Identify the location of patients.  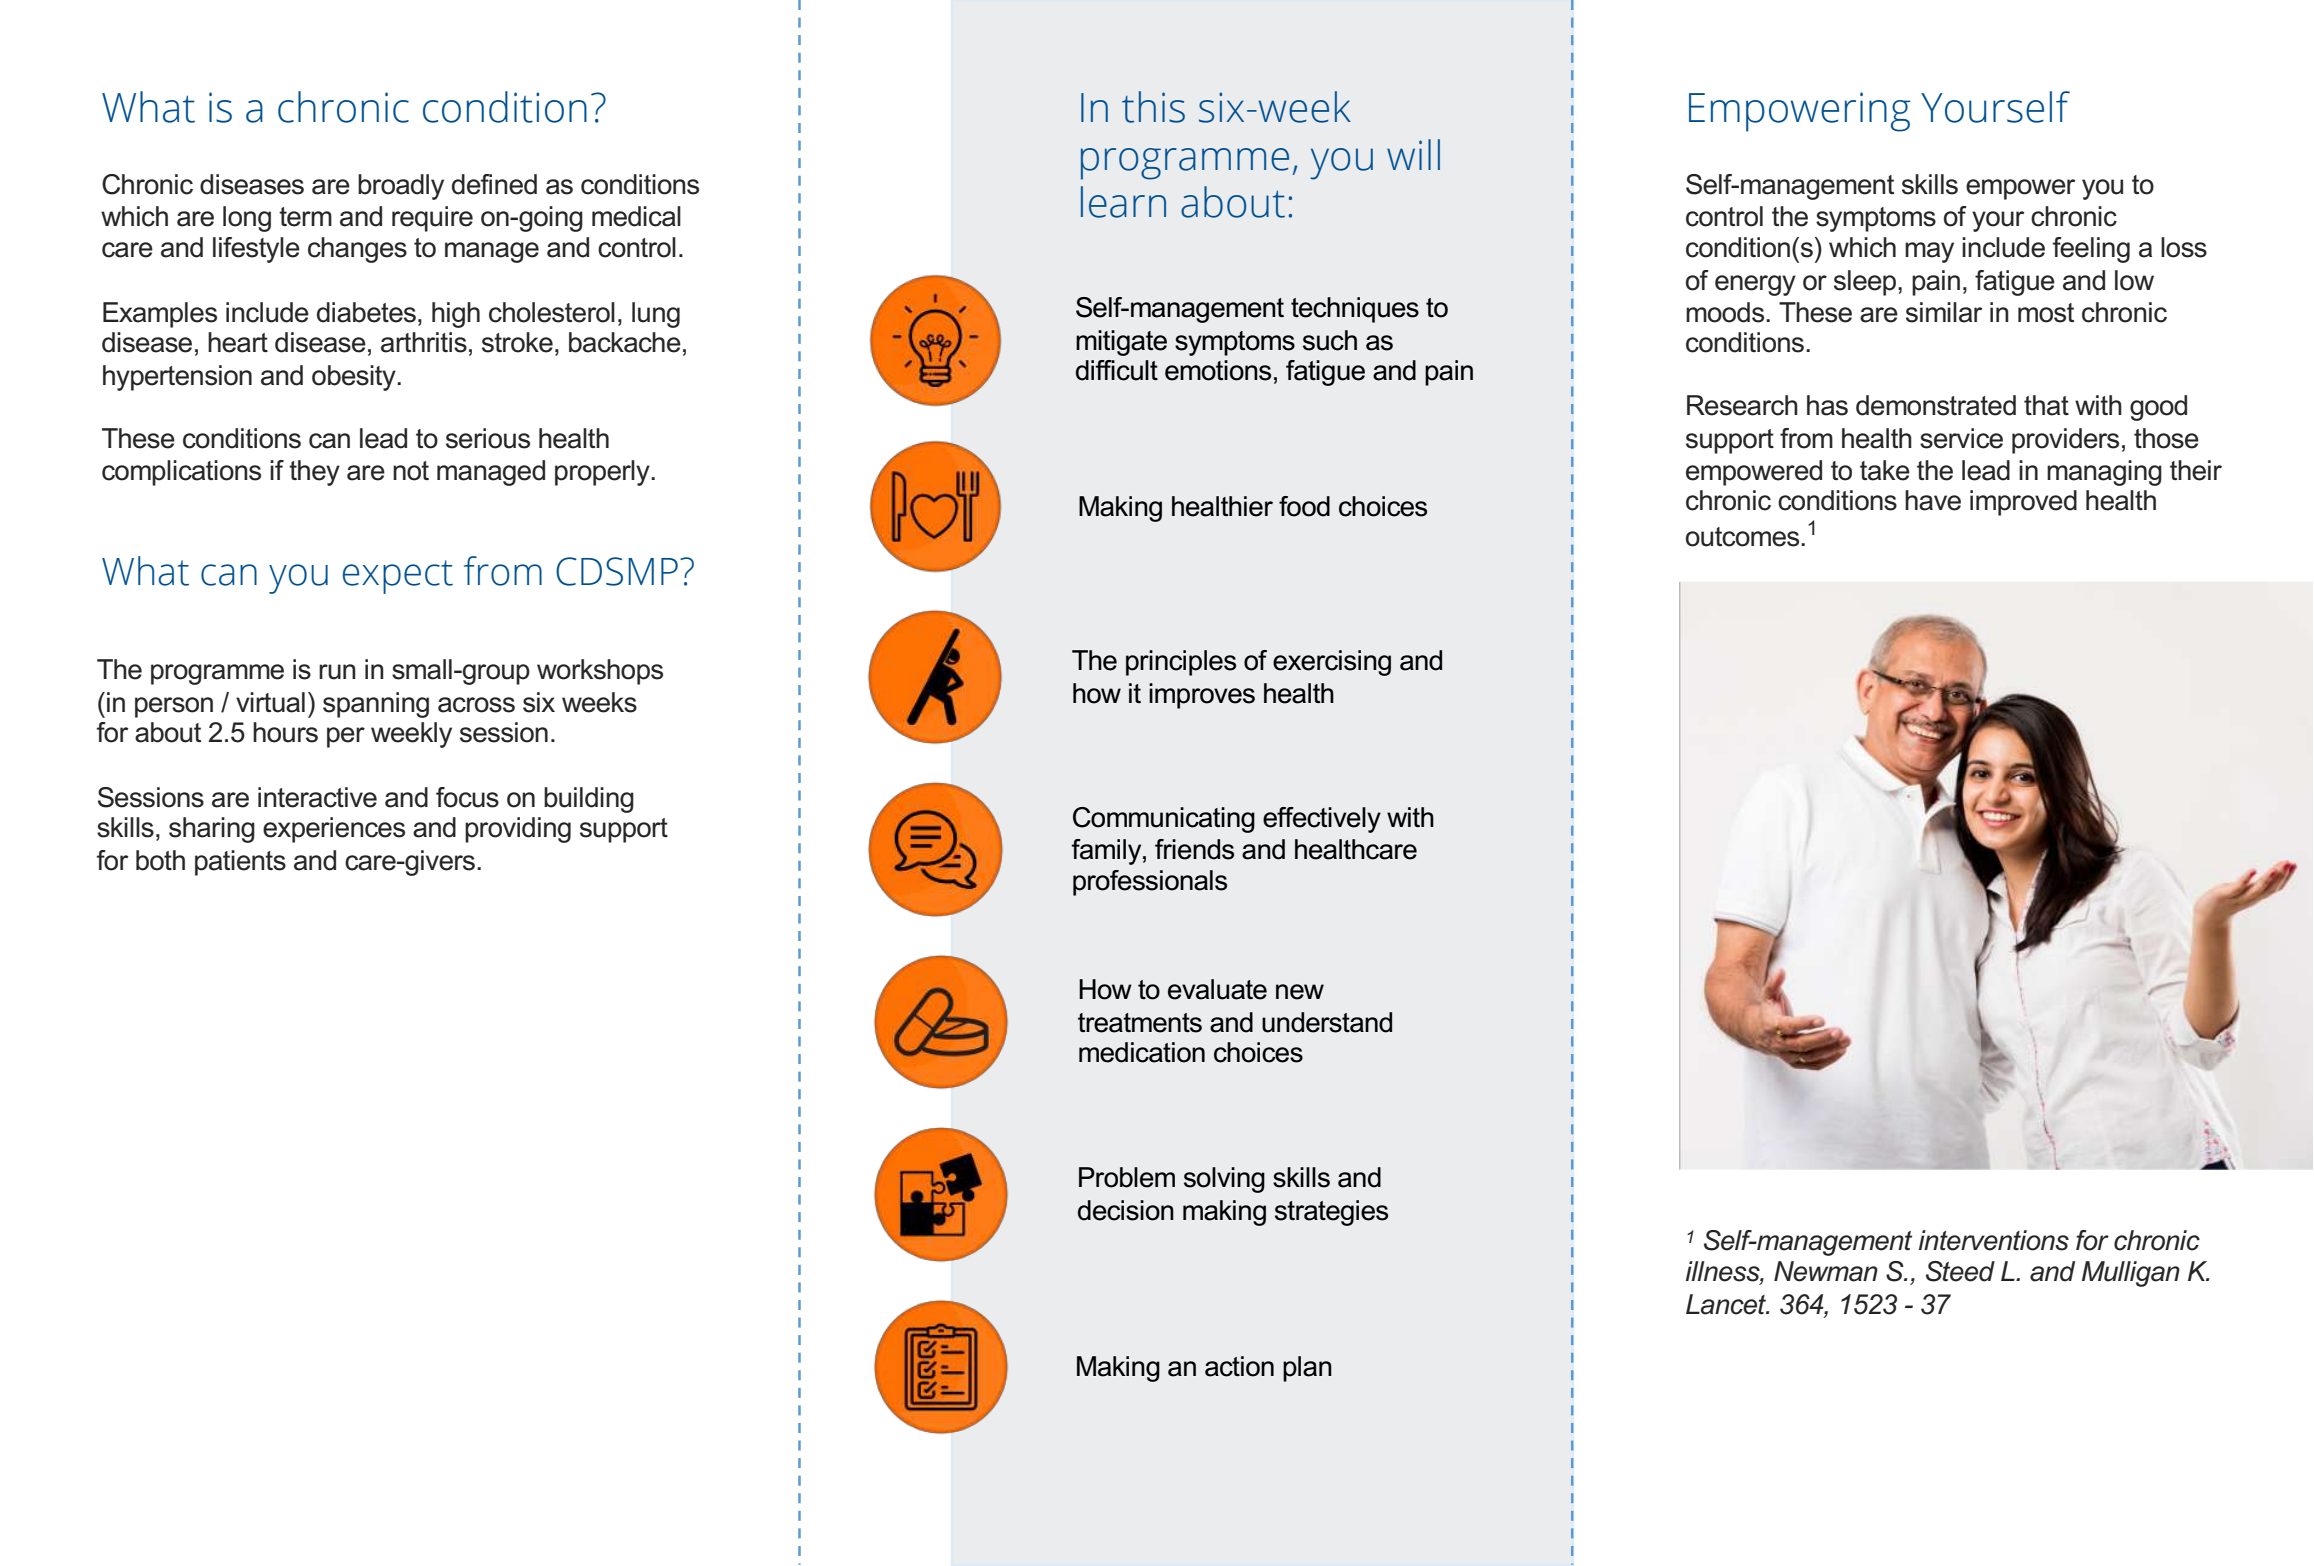
(240, 863).
